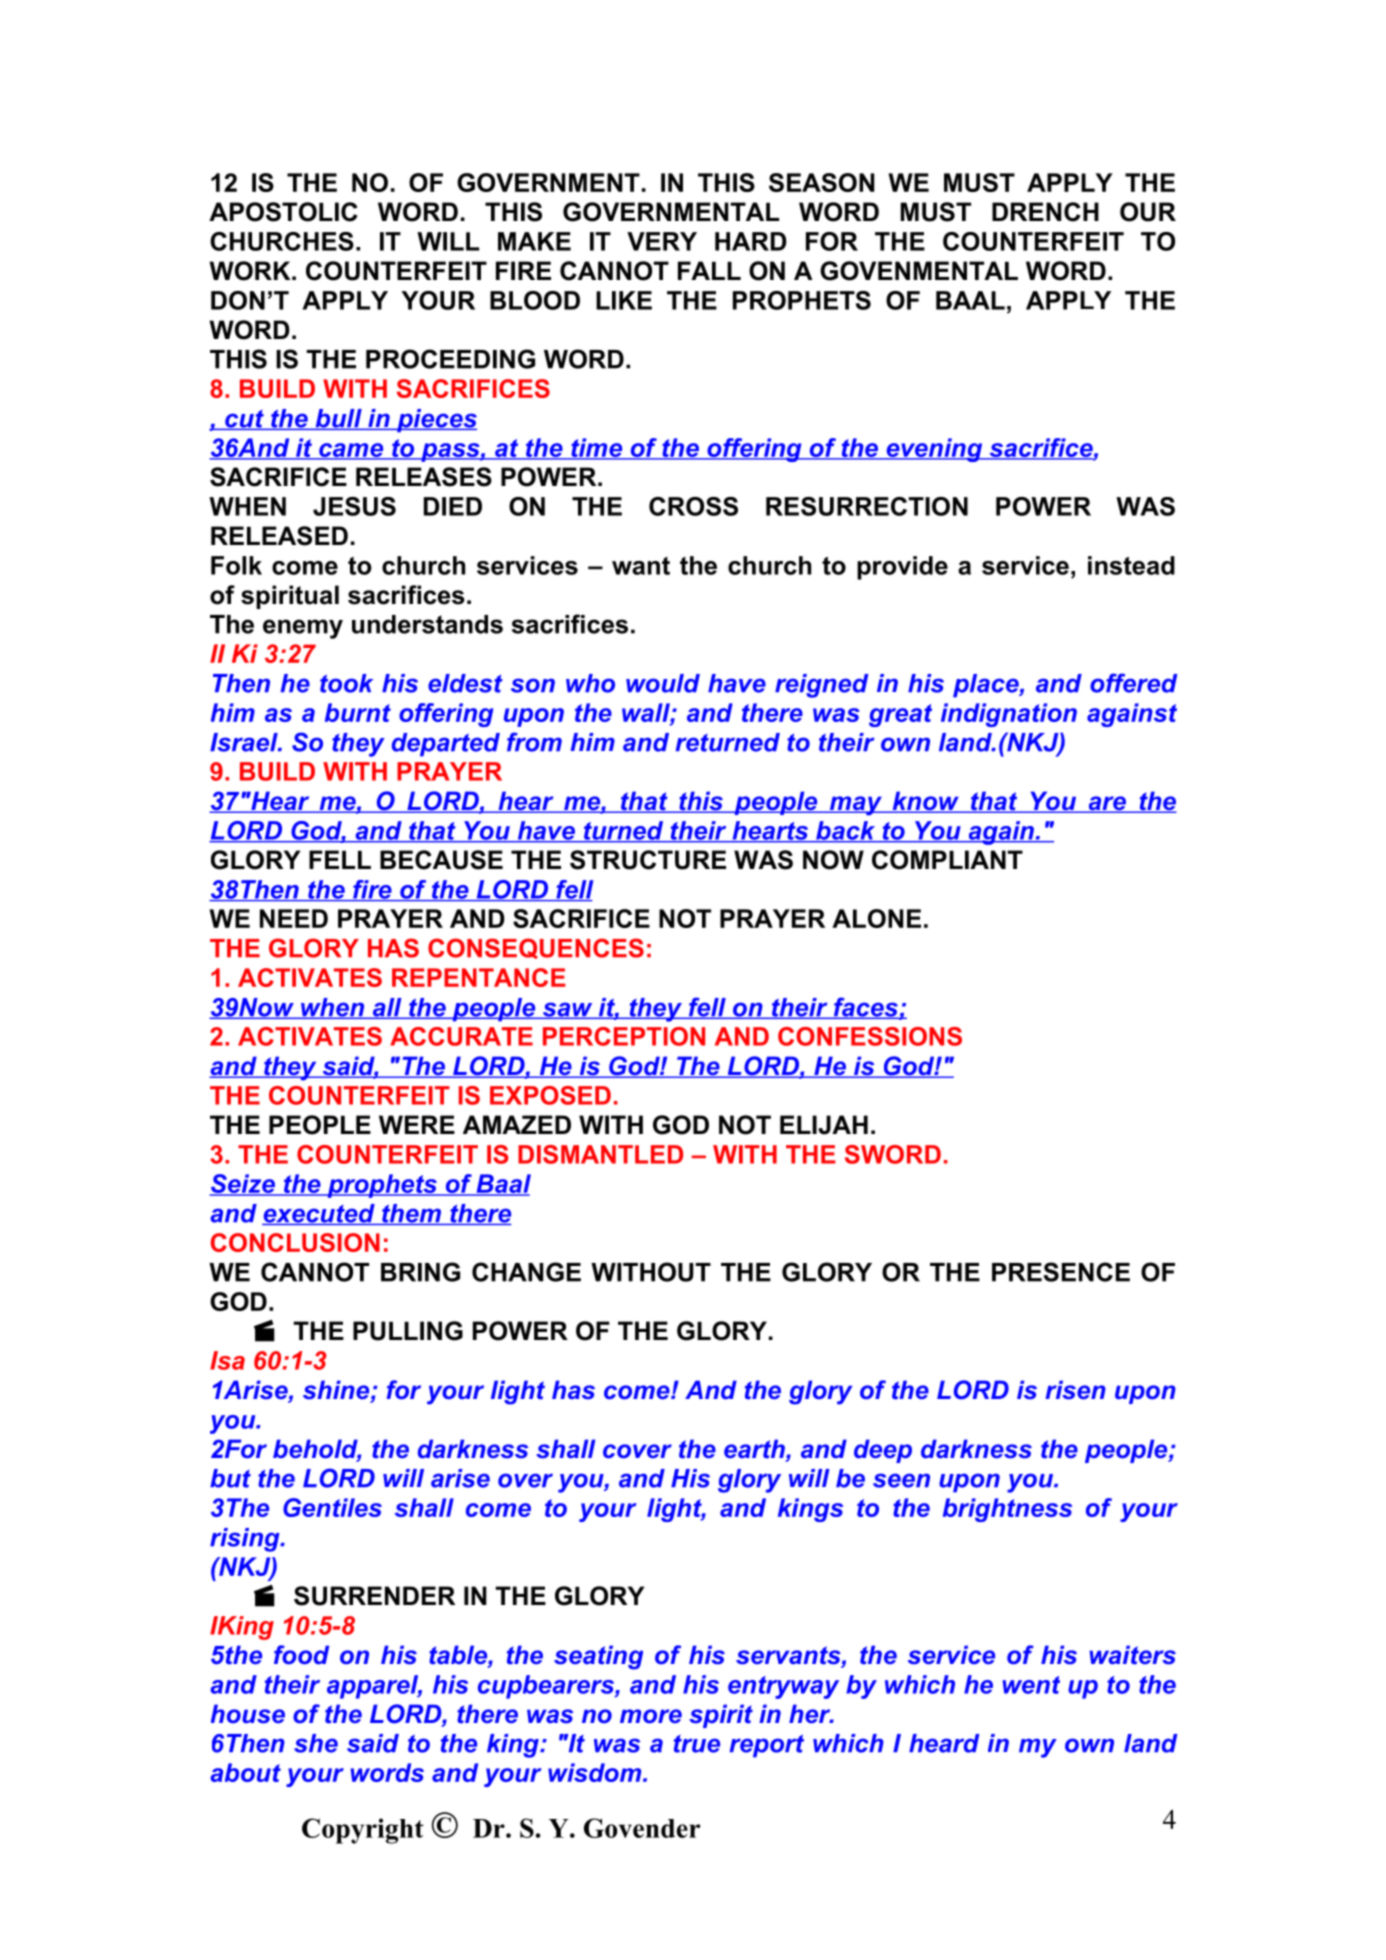 Image resolution: width=1386 pixels, height=1960 pixels. Describe the element at coordinates (283, 212) in the screenshot. I see `APOSTOLIC` at that location.
